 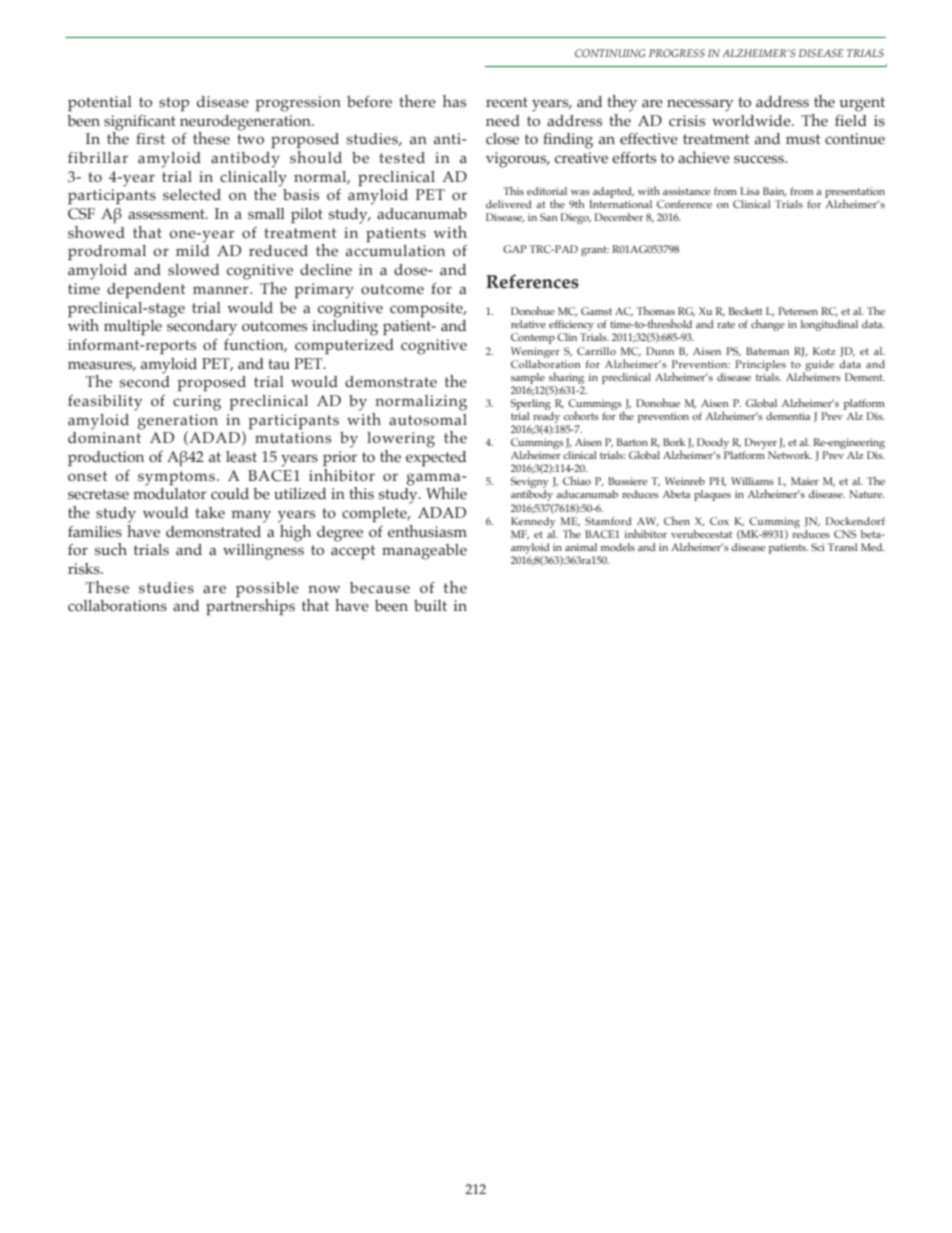 I want to click on stop, so click(x=174, y=104).
